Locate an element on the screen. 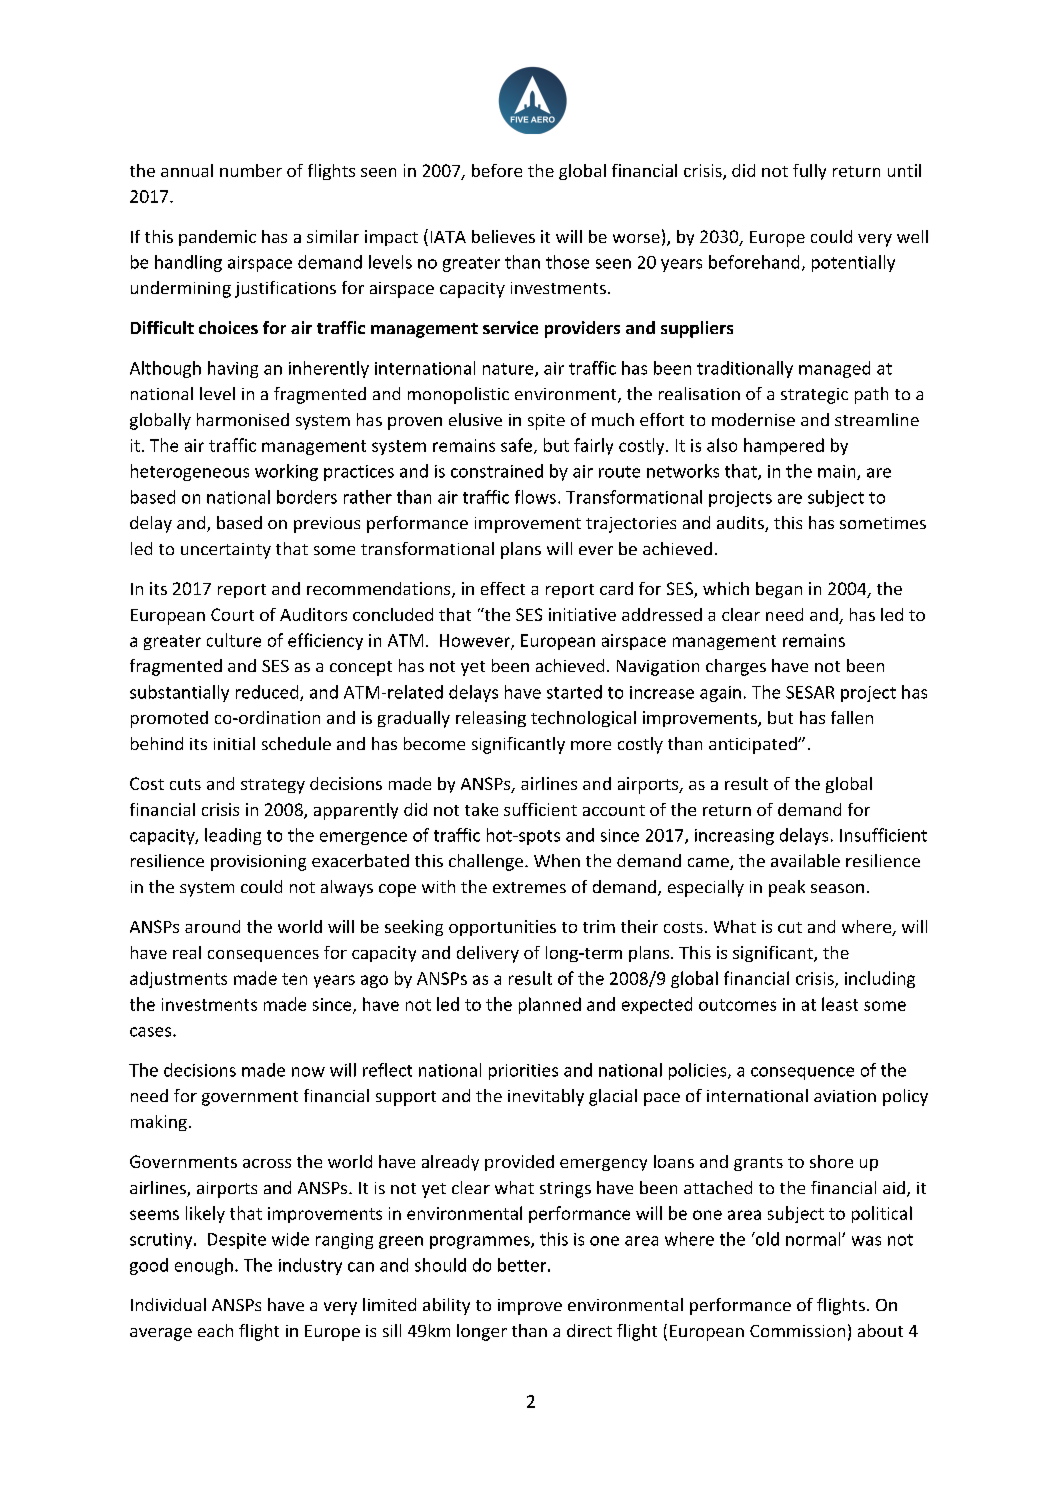  adjustments is located at coordinates (178, 979).
